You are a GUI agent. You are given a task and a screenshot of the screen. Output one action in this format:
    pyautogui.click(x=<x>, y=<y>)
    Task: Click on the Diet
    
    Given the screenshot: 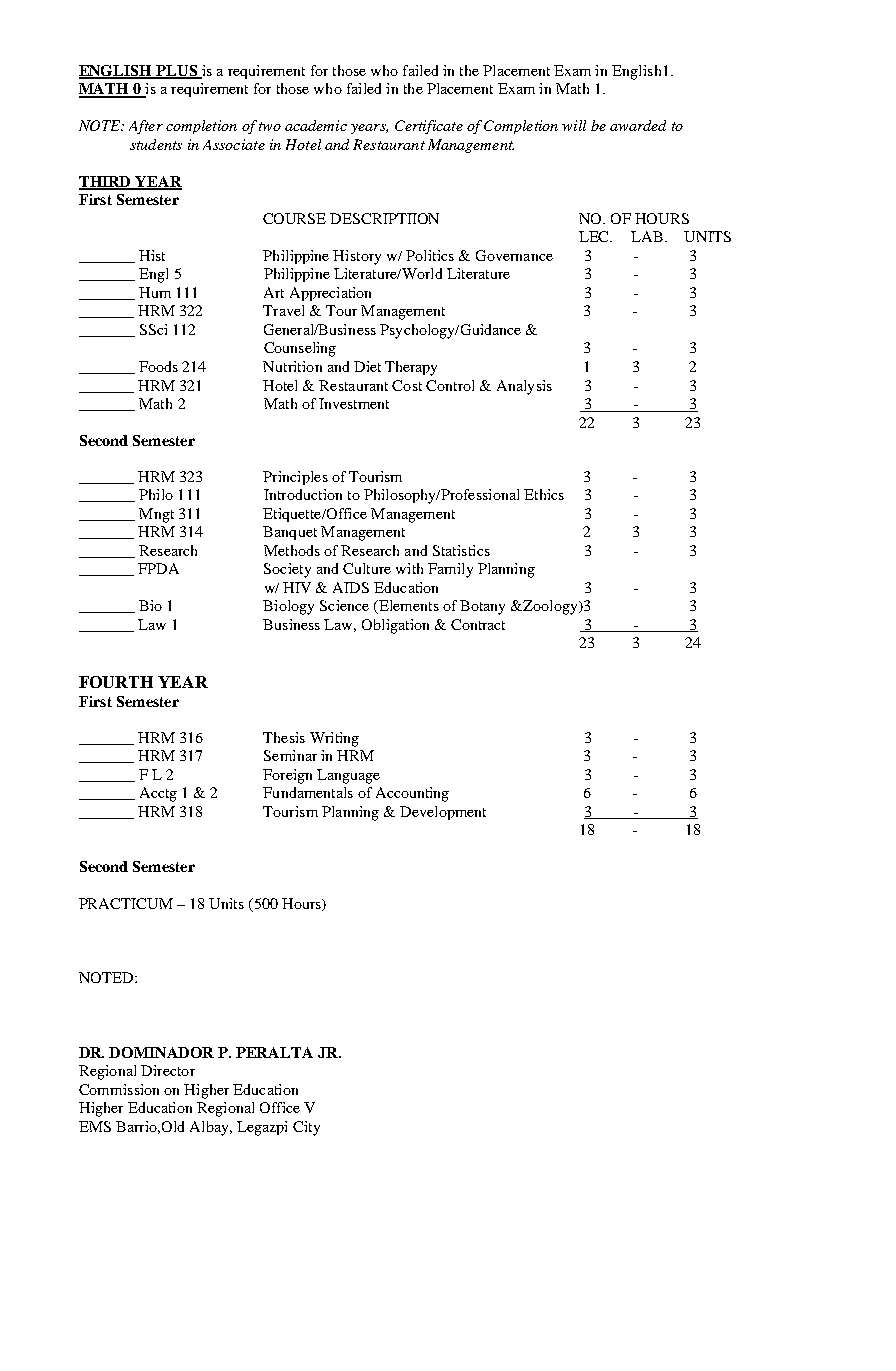 What is the action you would take?
    pyautogui.click(x=367, y=366)
